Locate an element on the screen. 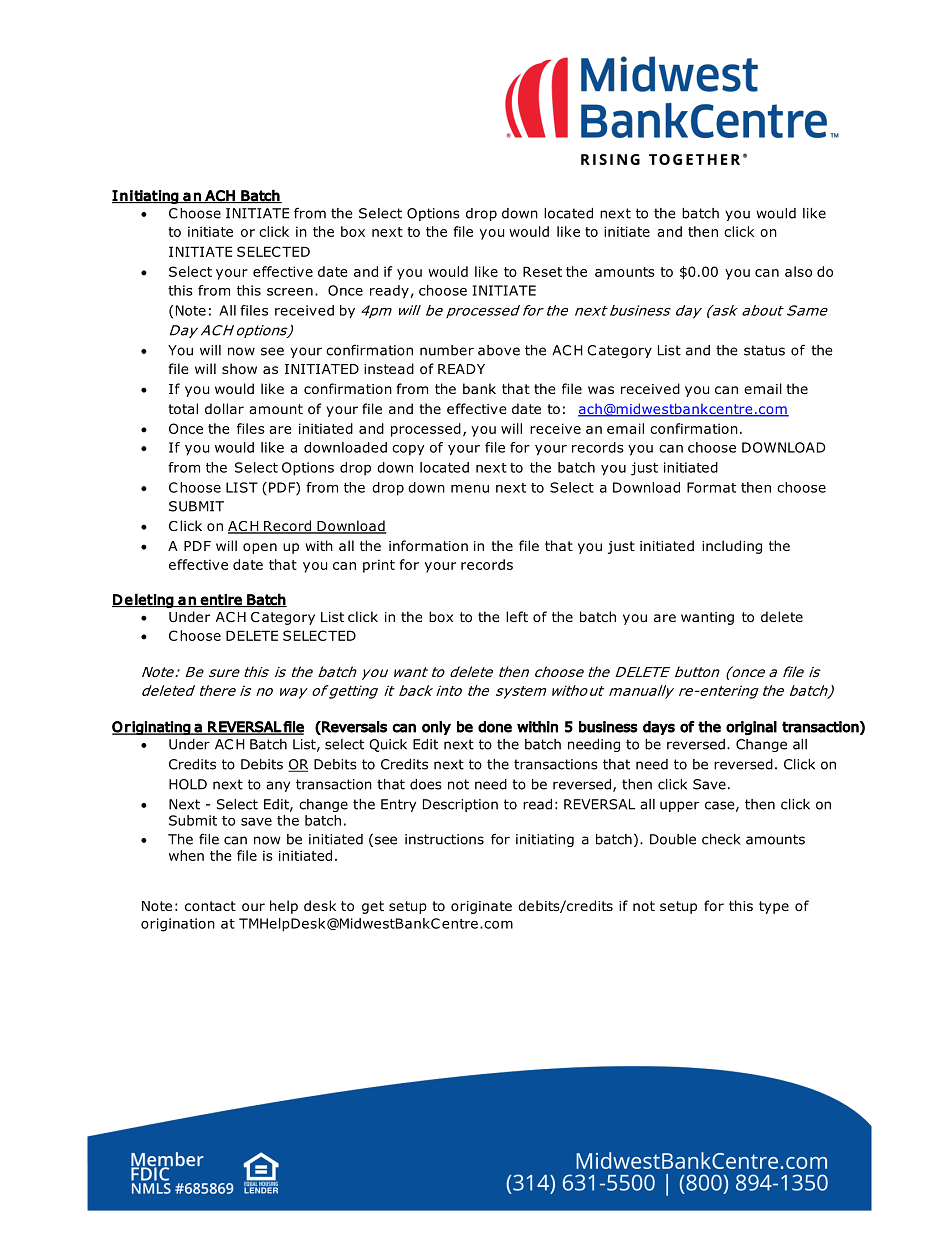  copy is located at coordinates (408, 450).
